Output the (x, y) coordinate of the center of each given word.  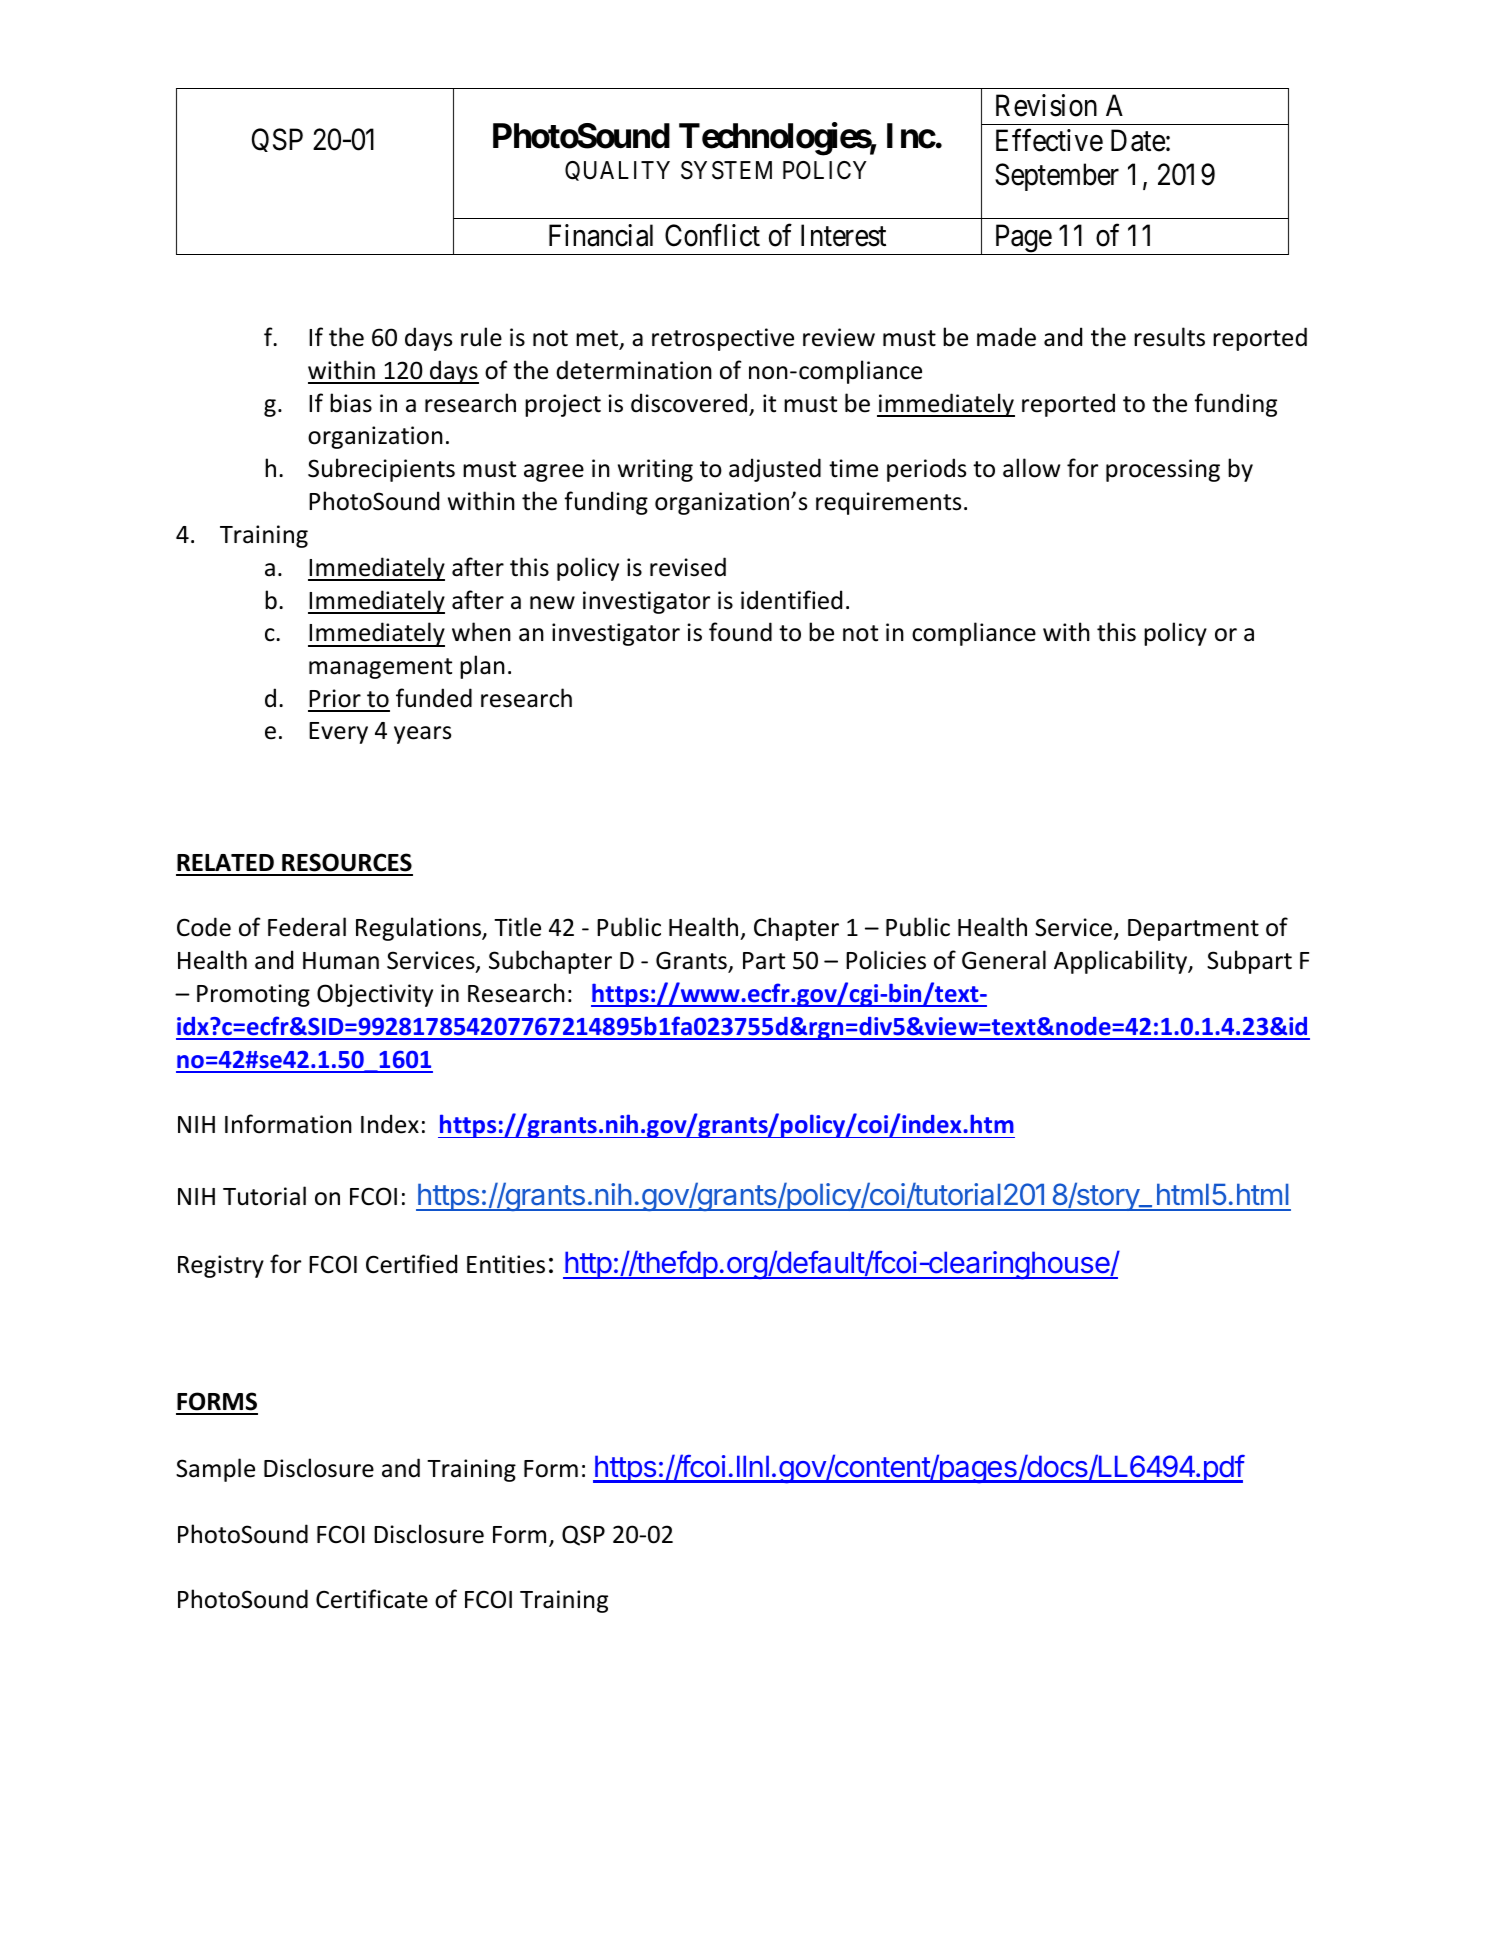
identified (791, 600)
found (740, 632)
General (1004, 960)
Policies (886, 960)
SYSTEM (726, 170)
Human (341, 961)
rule (481, 337)
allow (1031, 468)
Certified (411, 1264)
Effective (1049, 140)
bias (351, 403)
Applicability (1122, 962)
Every (338, 733)
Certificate (372, 1599)
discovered (689, 403)
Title (517, 927)
